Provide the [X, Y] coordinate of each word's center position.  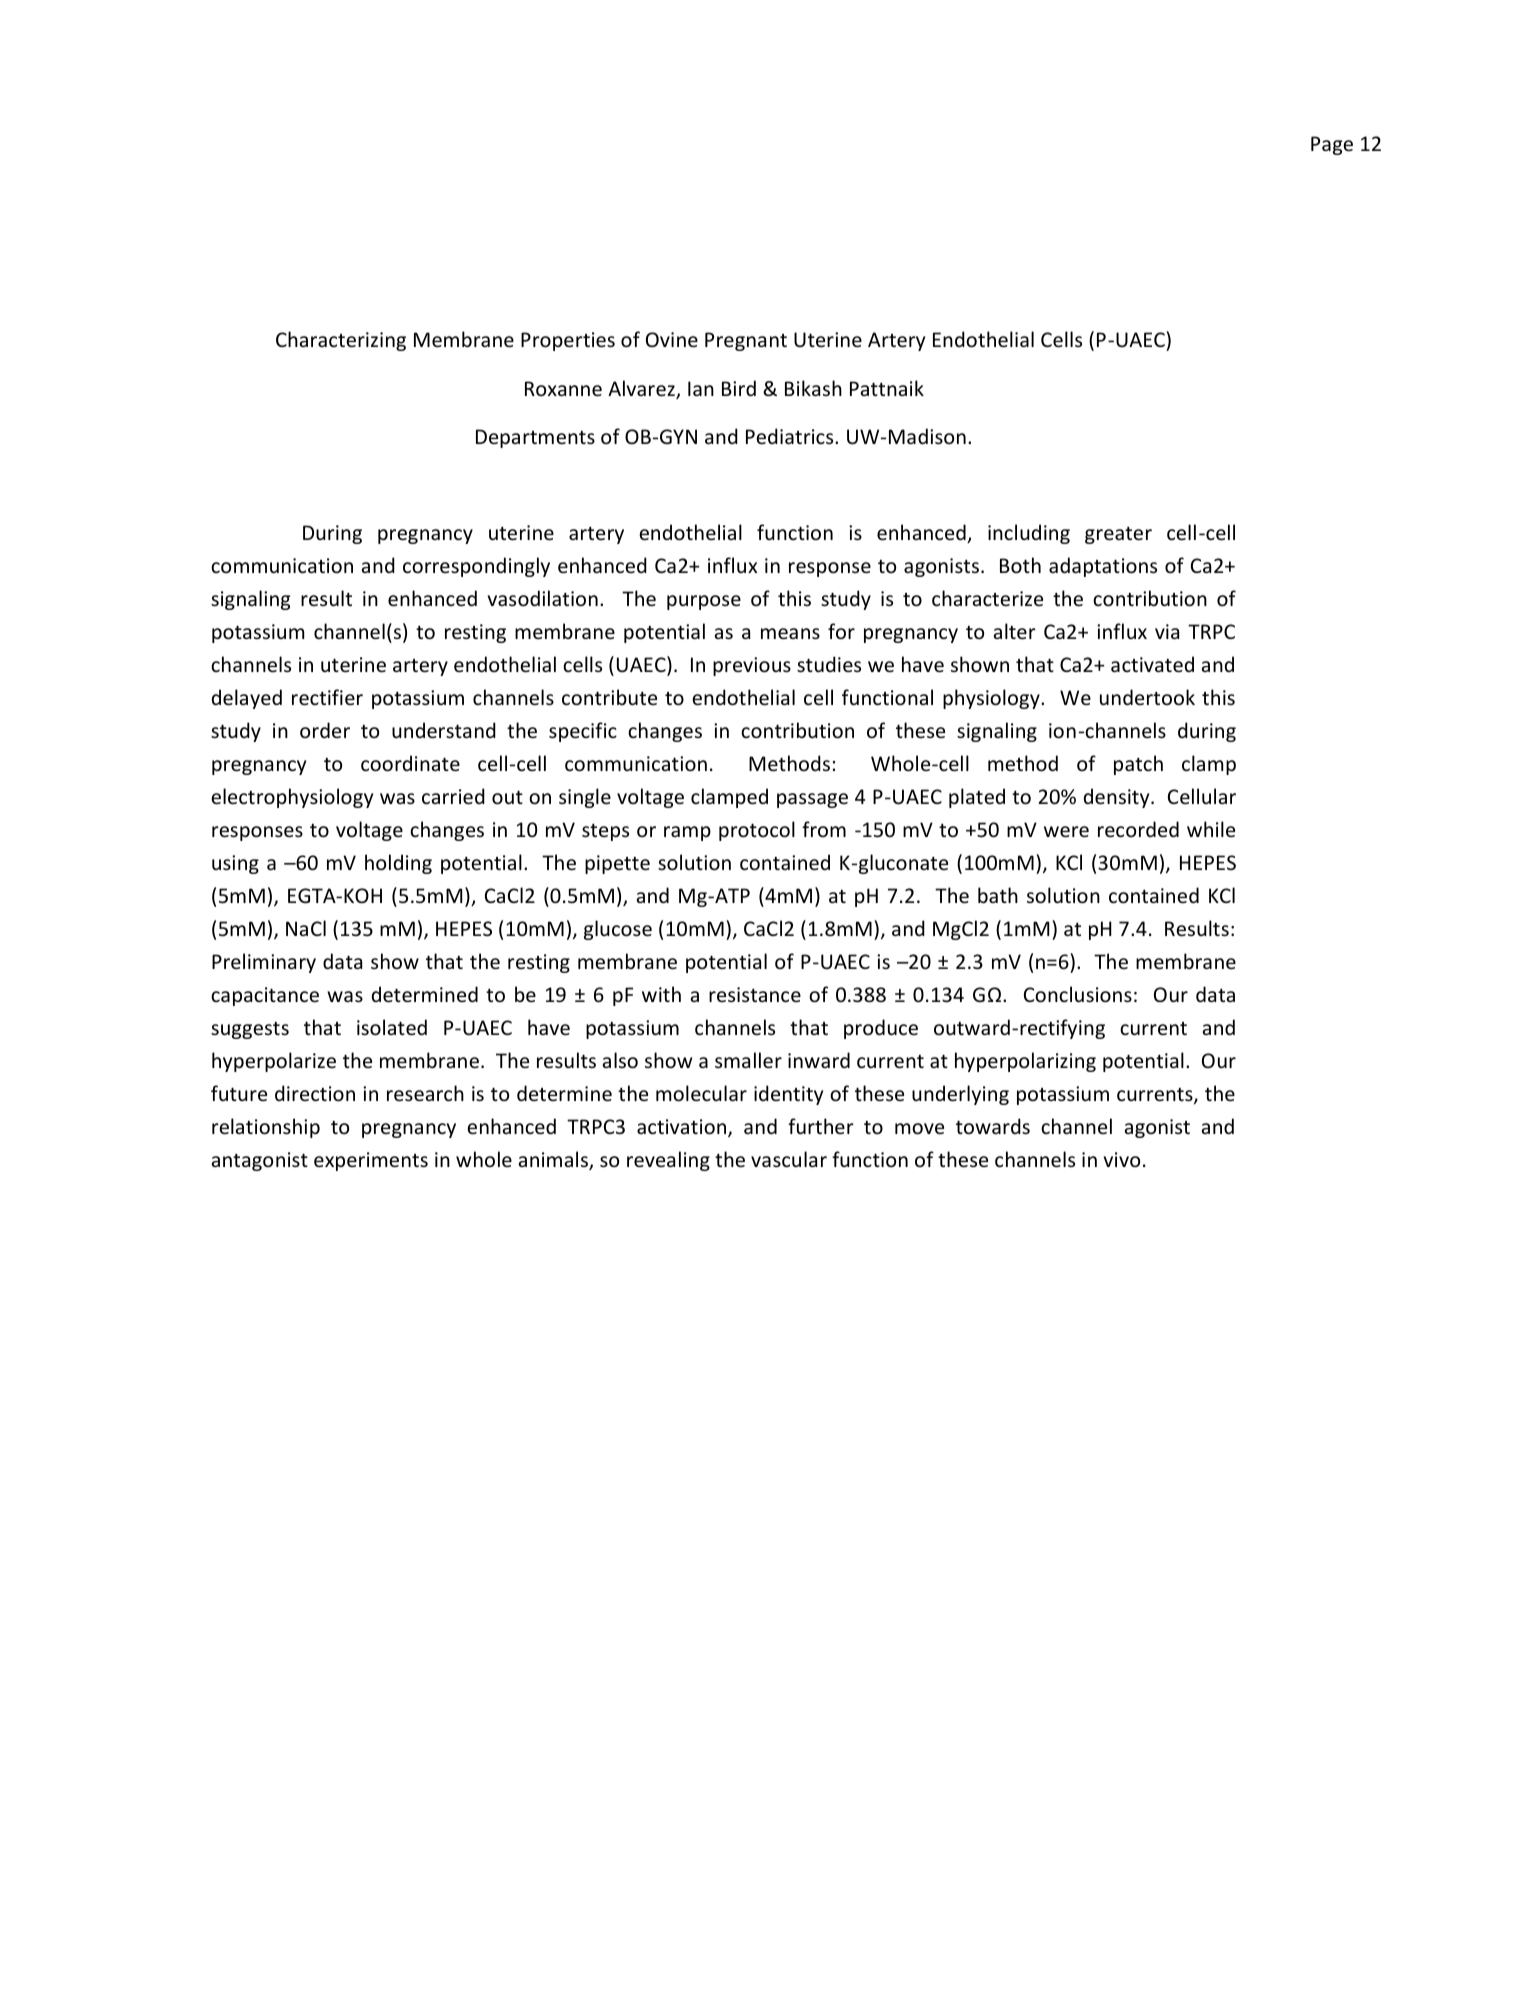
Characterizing [341, 341]
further [821, 1126]
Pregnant [746, 341]
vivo [1122, 1159]
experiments [371, 1161]
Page [1332, 145]
